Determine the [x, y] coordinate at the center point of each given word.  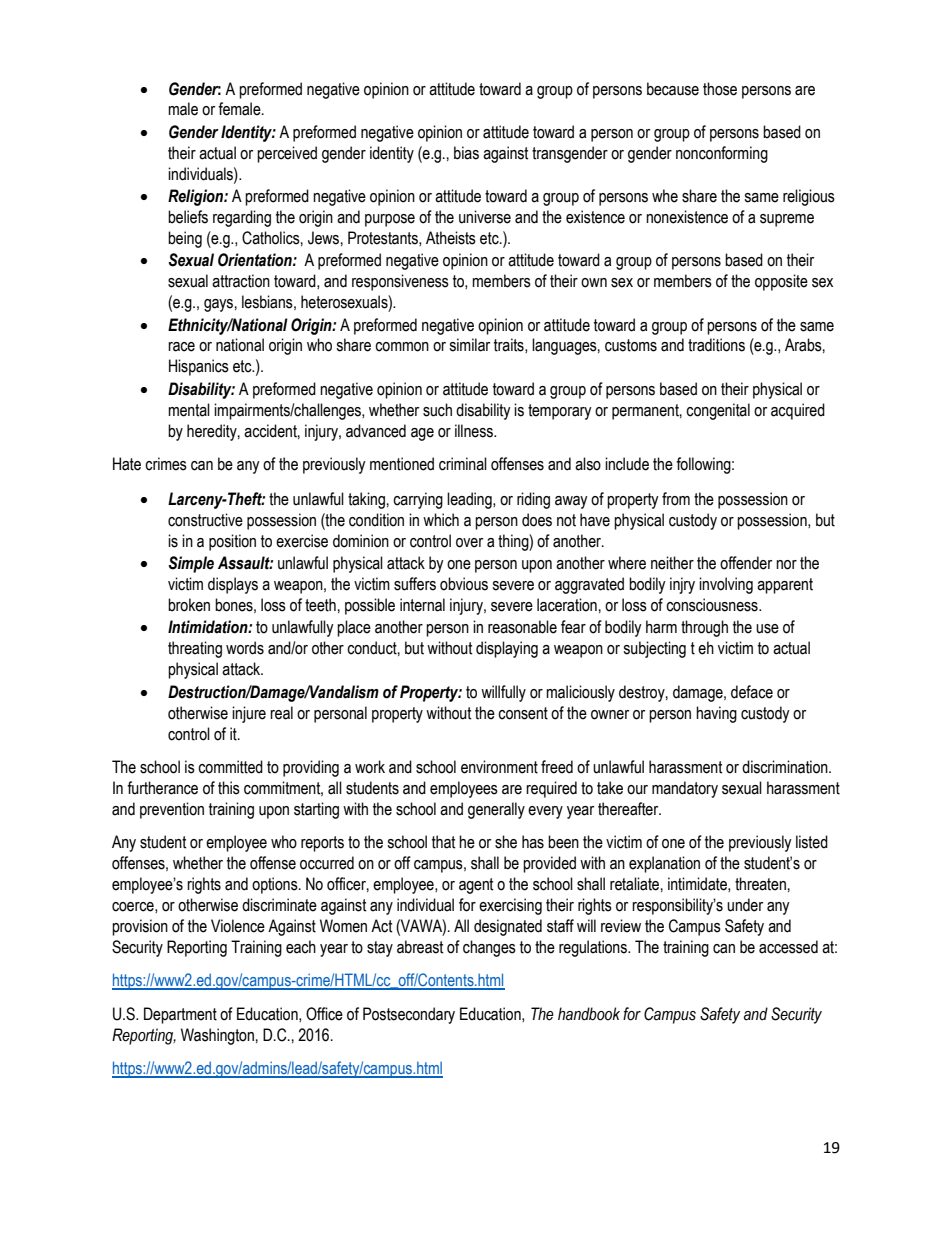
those [720, 89]
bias [466, 153]
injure [249, 714]
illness [475, 431]
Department [180, 1015]
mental [189, 410]
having [716, 714]
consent [523, 713]
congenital [718, 411]
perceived [287, 154]
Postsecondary [409, 1015]
